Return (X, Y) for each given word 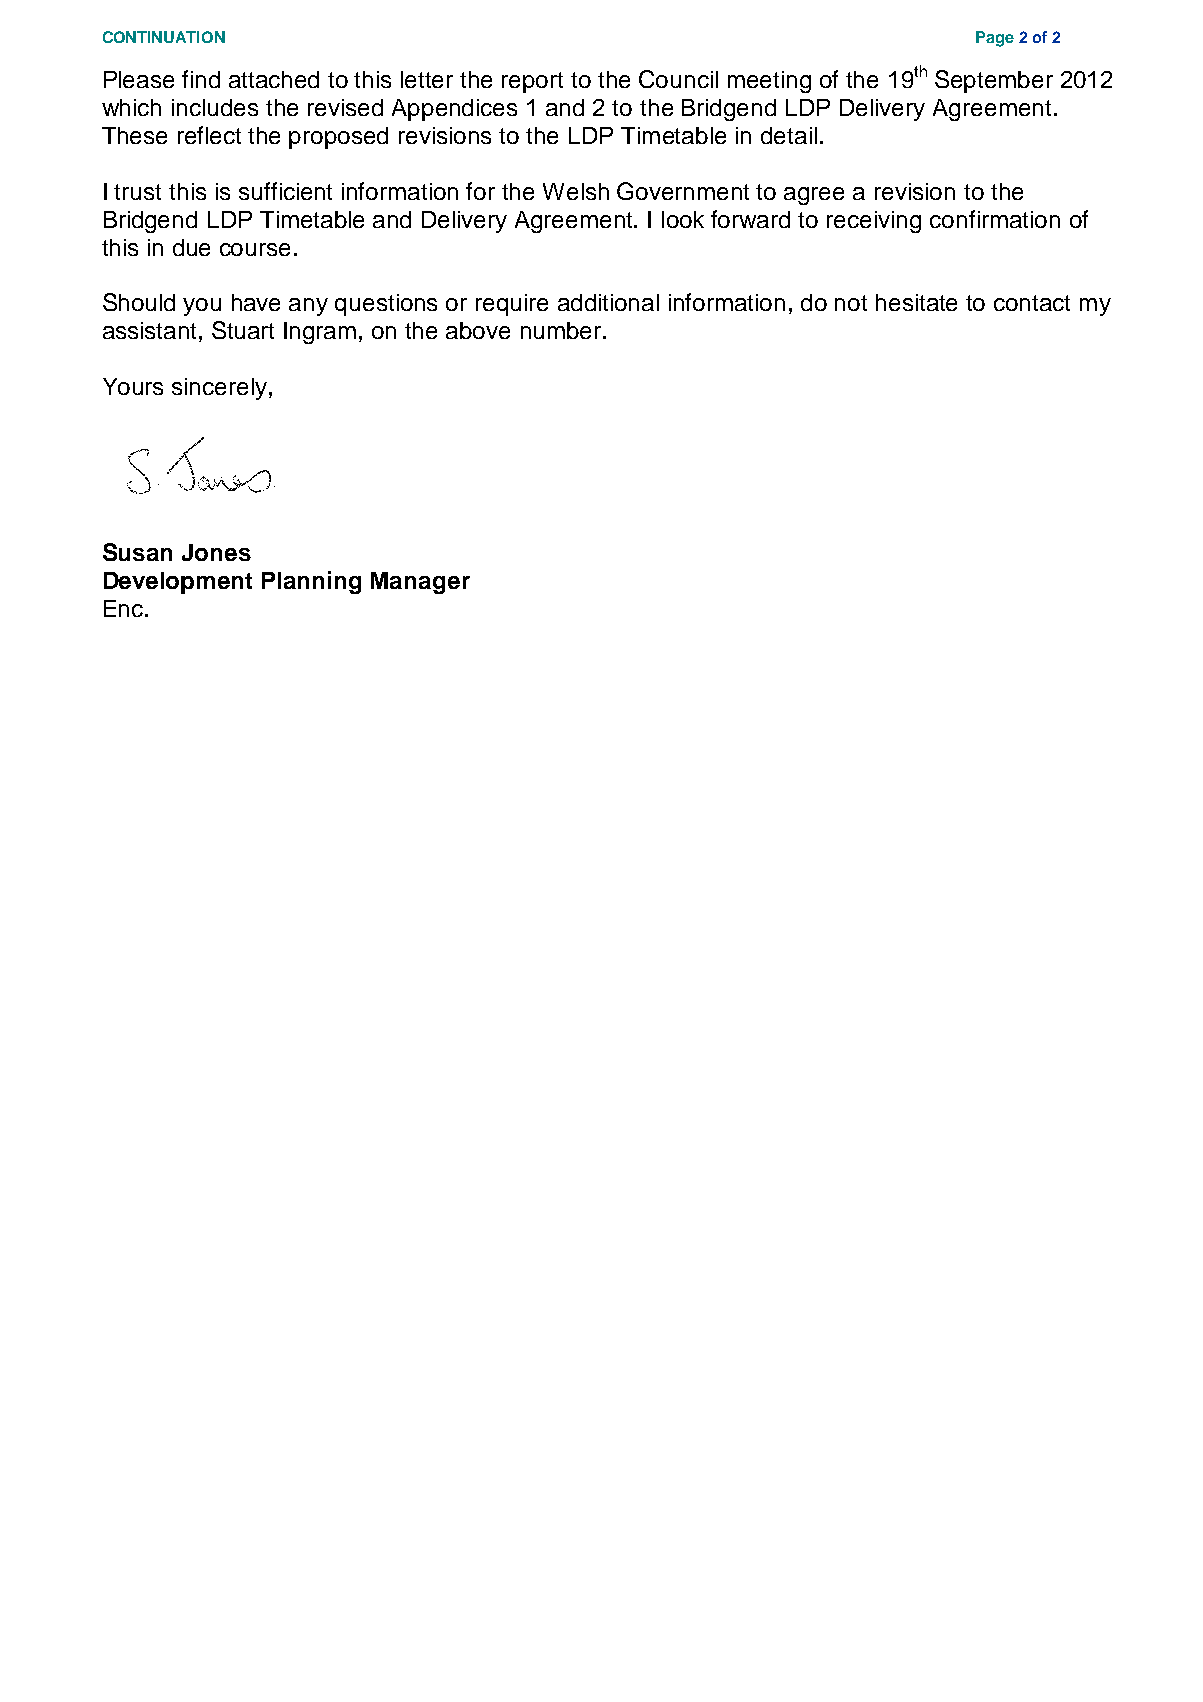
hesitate (916, 302)
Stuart (243, 330)
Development (178, 583)
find (201, 79)
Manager (420, 583)
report (532, 82)
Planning (311, 582)
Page (995, 39)
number (561, 330)
